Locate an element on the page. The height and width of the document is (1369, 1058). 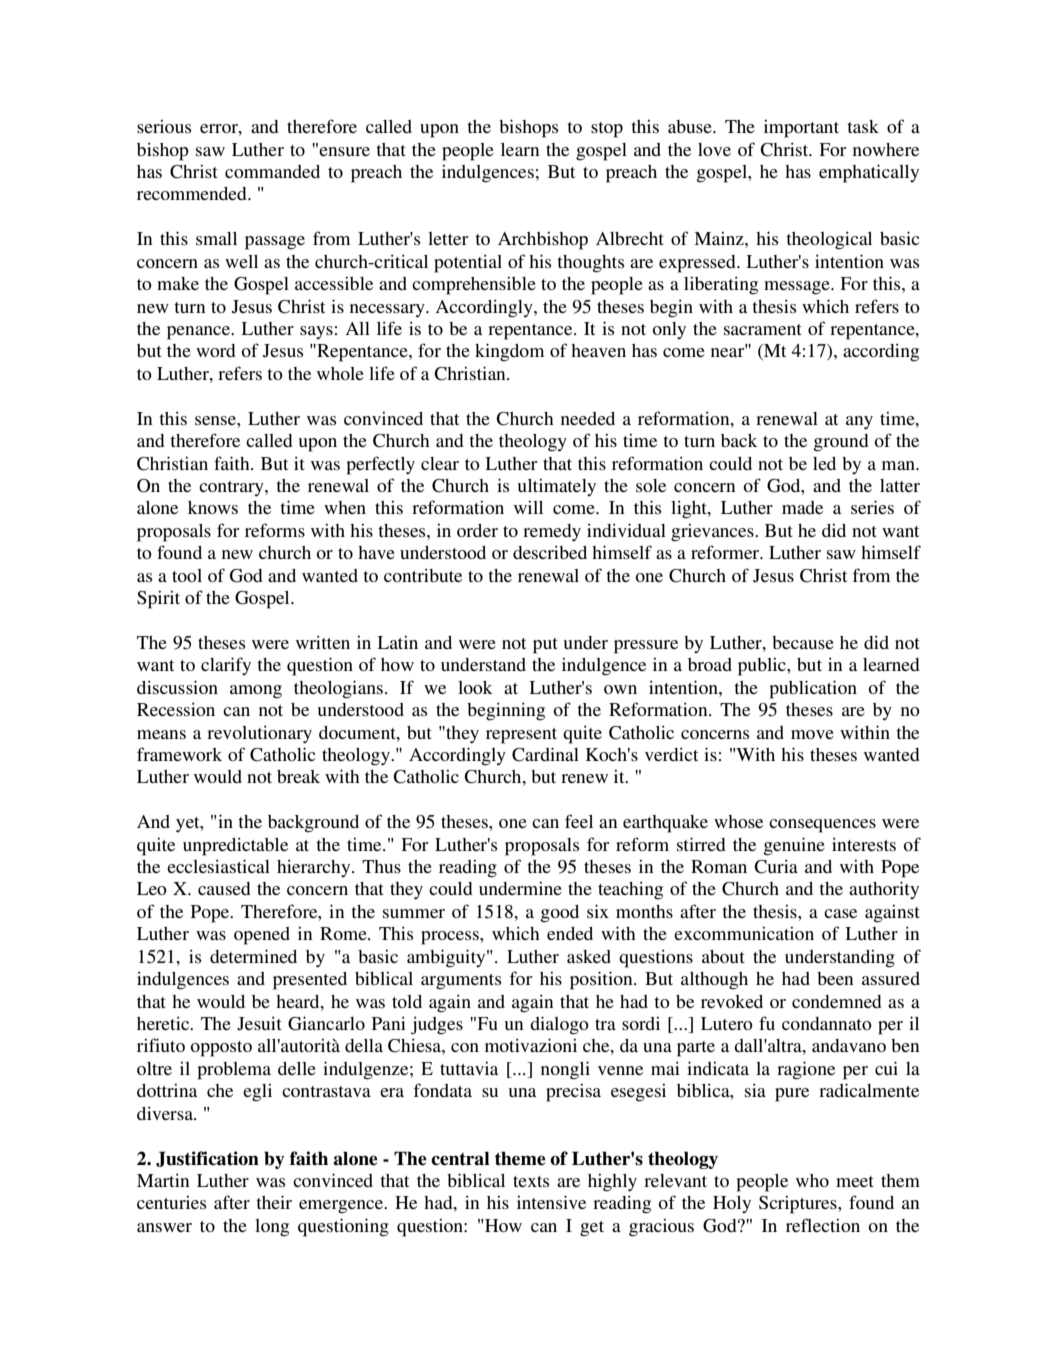
because is located at coordinates (803, 642).
